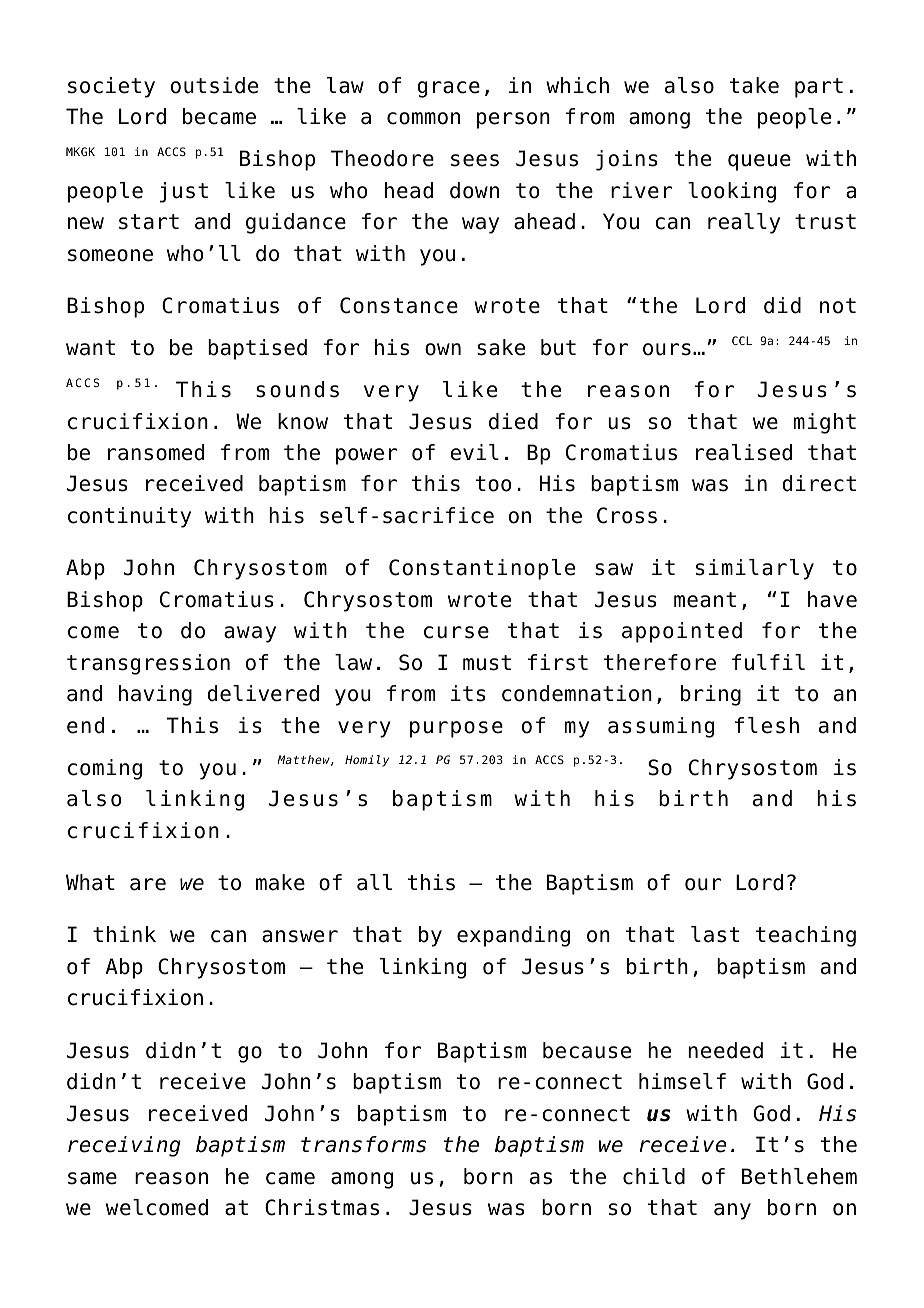 This image has width=924, height=1308. Describe the element at coordinates (363, 1144) in the image. I see `transforms` at that location.
